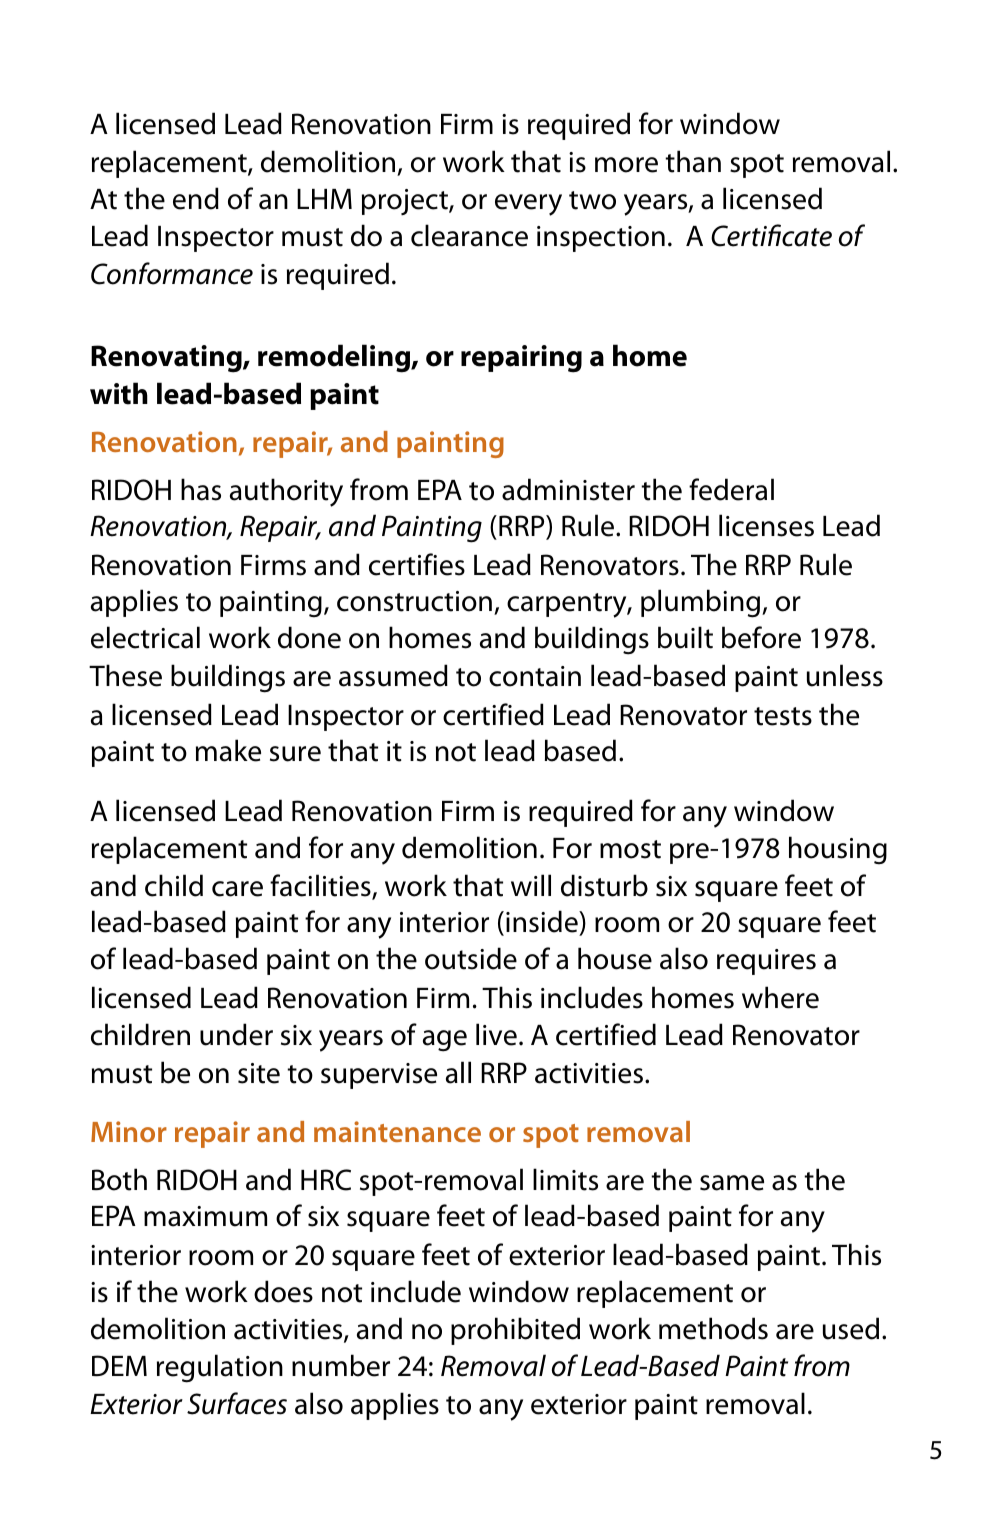 Image resolution: width=988 pixels, height=1526 pixels. What do you see at coordinates (528, 205) in the screenshot?
I see `every` at bounding box center [528, 205].
